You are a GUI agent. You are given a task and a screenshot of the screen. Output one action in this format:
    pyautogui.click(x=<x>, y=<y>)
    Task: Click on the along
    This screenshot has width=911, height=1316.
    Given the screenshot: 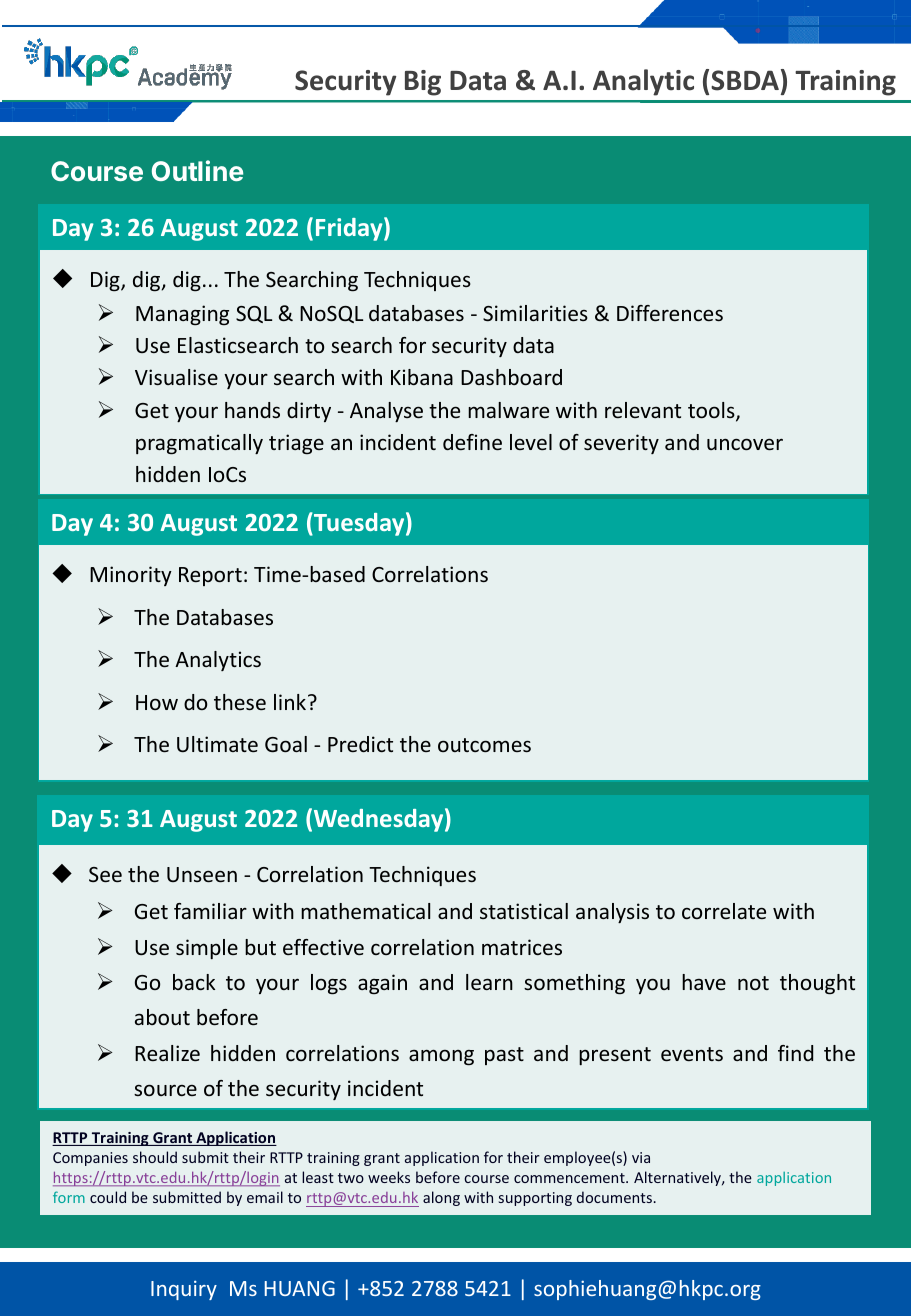 What is the action you would take?
    pyautogui.click(x=441, y=1198)
